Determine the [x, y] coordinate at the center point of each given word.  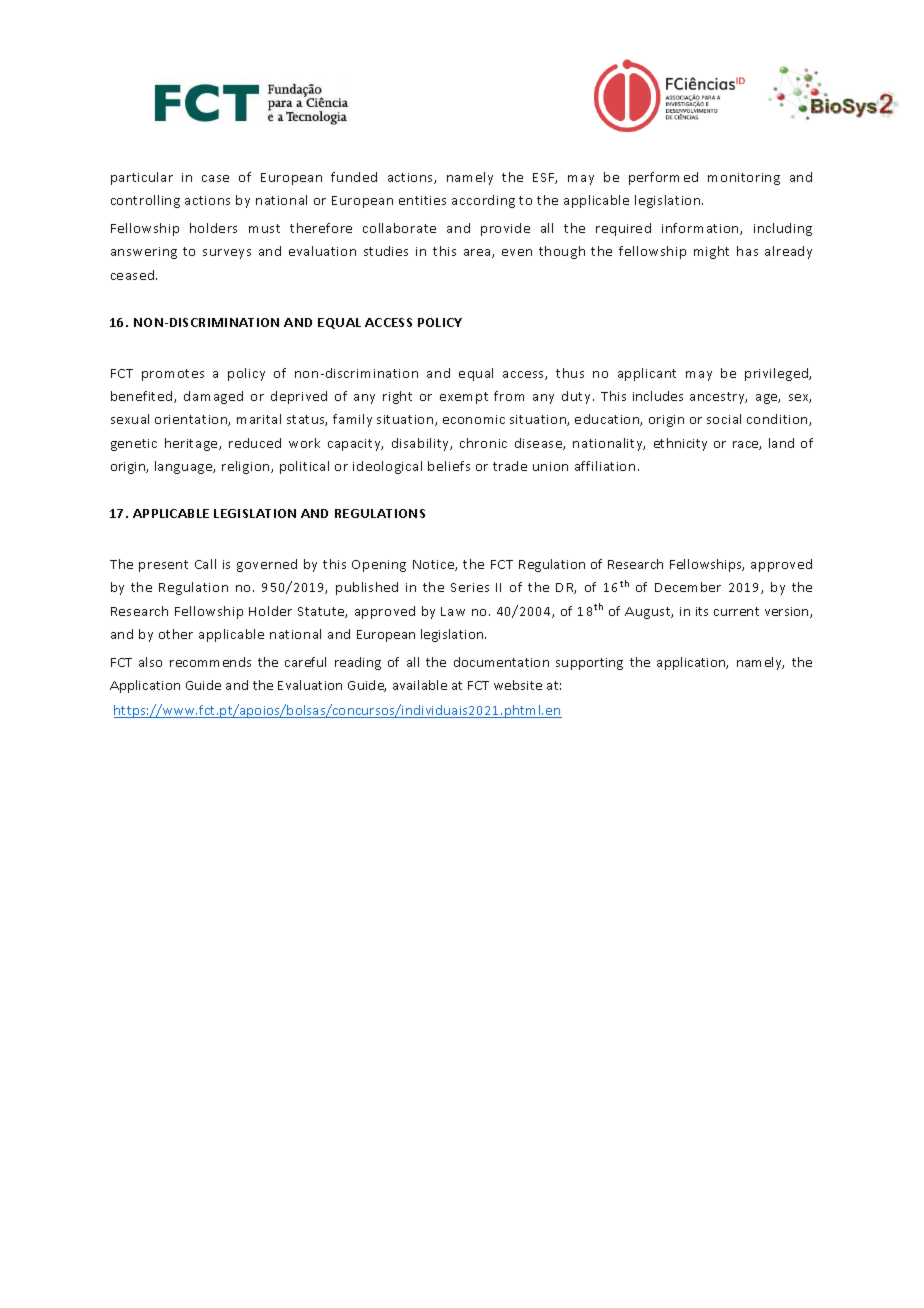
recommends [210, 662]
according [483, 201]
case [215, 178]
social [724, 419]
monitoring [744, 179]
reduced [255, 443]
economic [474, 419]
